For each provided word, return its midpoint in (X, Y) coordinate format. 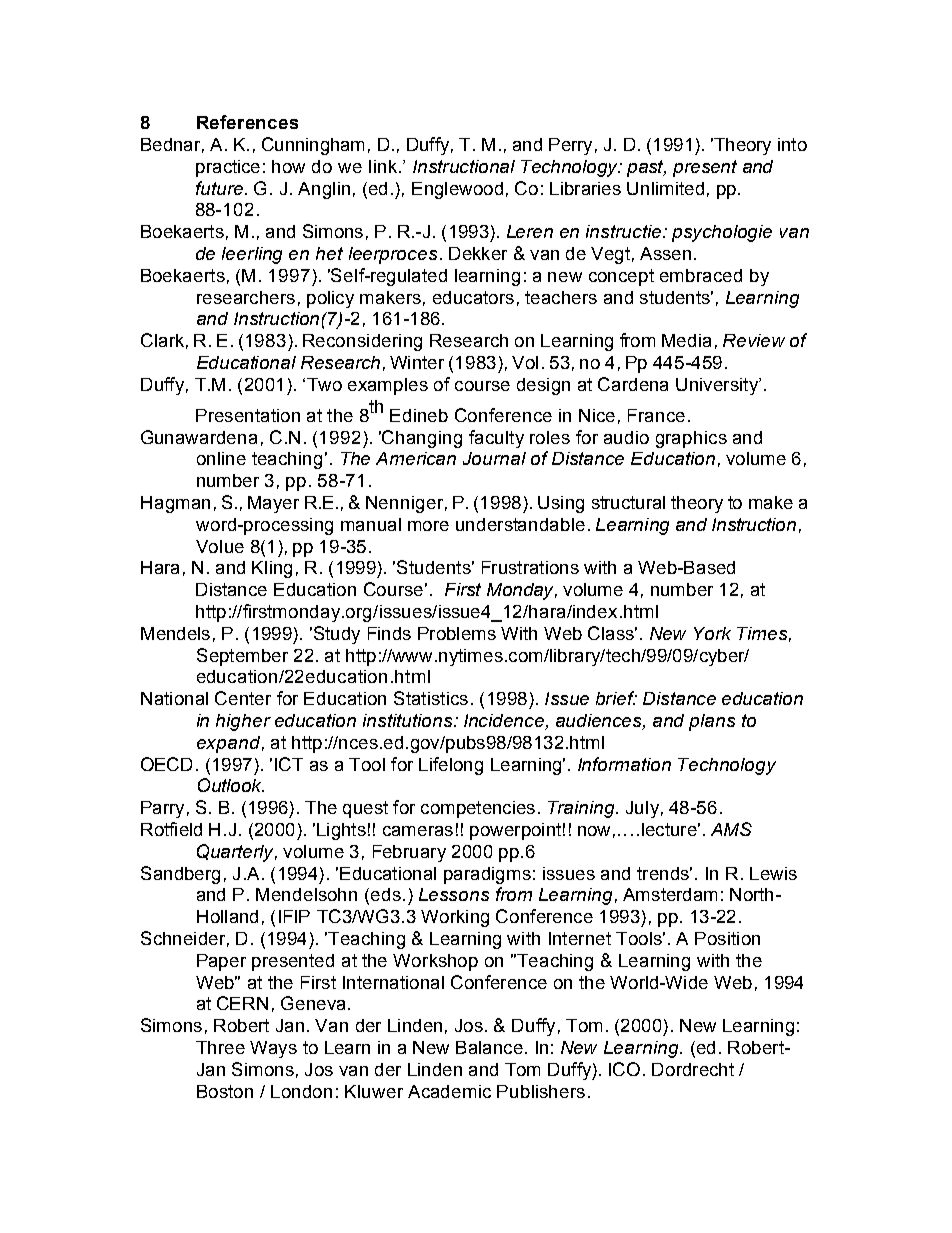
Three (220, 1047)
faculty (496, 439)
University (718, 386)
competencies (478, 809)
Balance (489, 1047)
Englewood (457, 190)
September (242, 657)
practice (228, 168)
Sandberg (180, 875)
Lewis (773, 873)
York (712, 633)
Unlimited (665, 188)
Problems (457, 633)
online (221, 458)
